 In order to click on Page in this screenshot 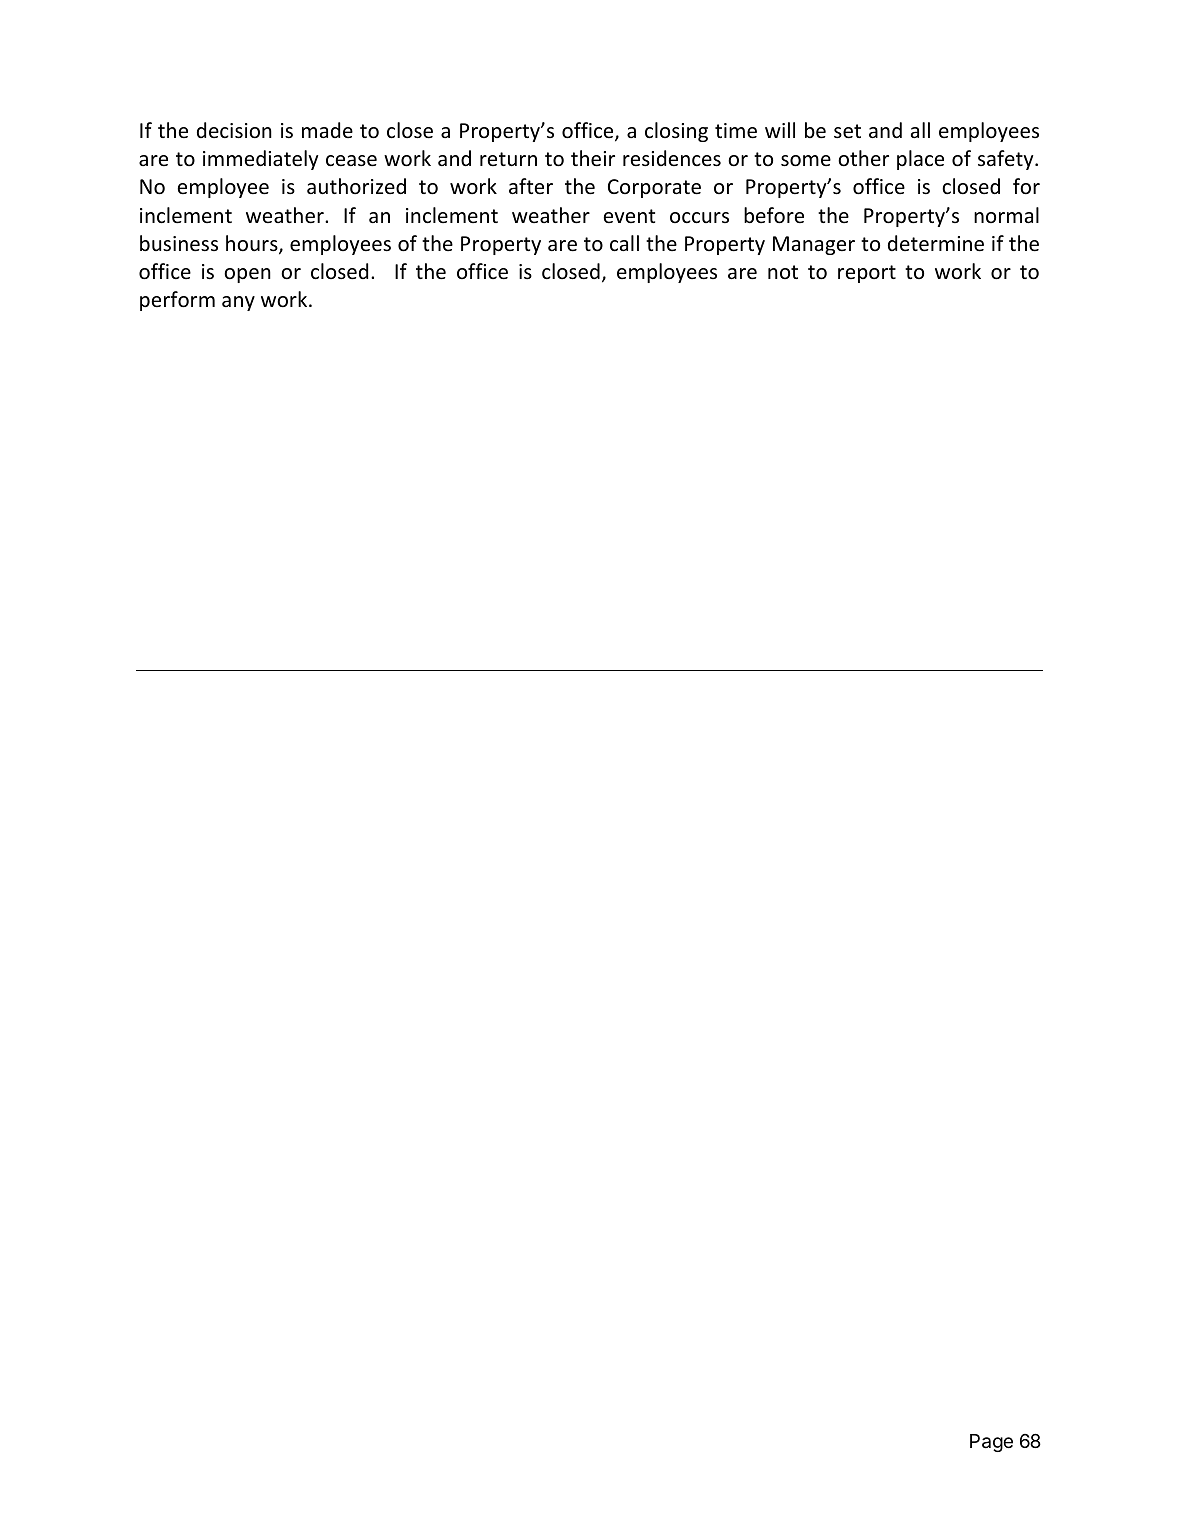, I will do `click(991, 1443)`.
